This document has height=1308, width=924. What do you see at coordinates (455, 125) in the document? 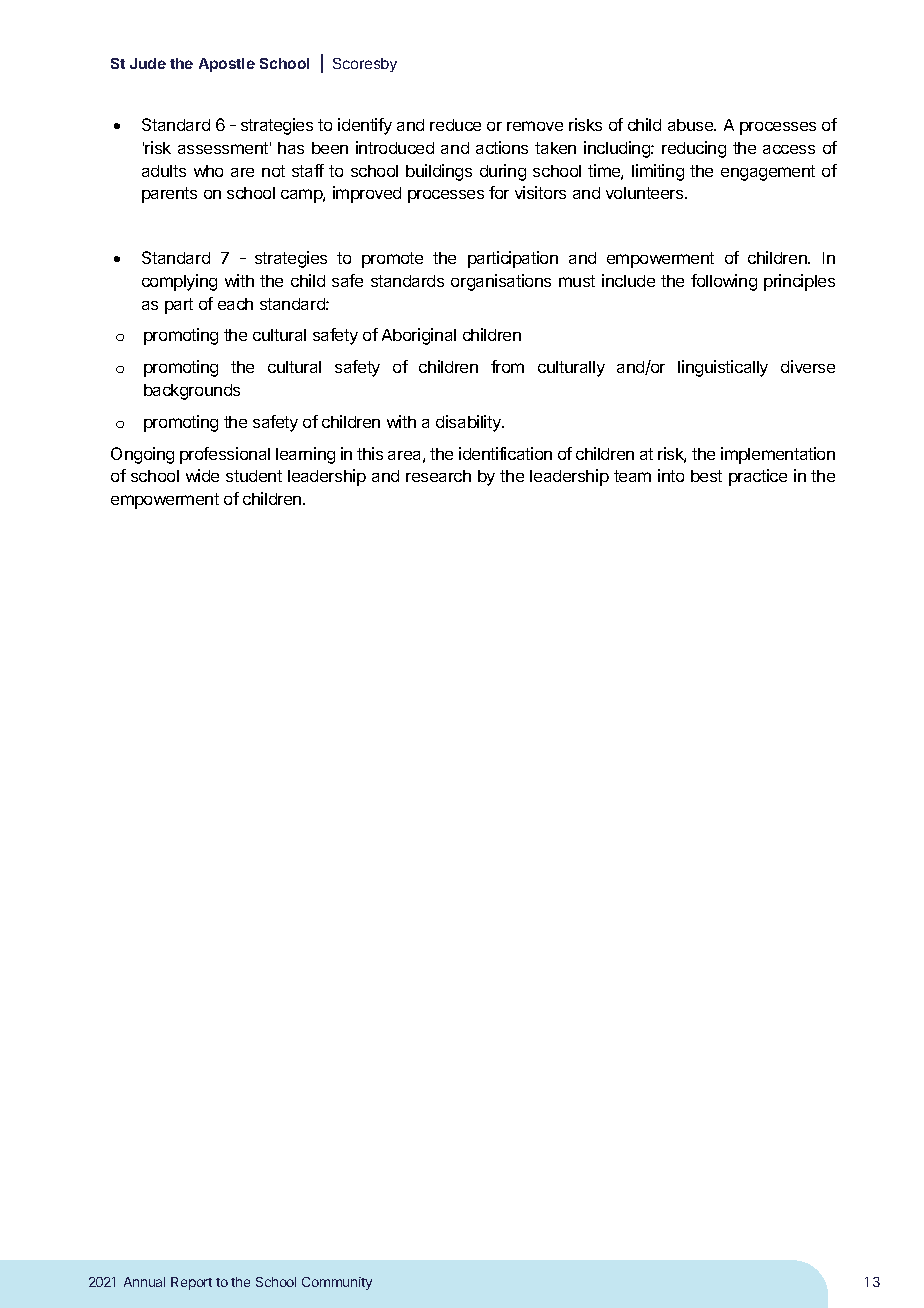
I see `reduce` at bounding box center [455, 125].
